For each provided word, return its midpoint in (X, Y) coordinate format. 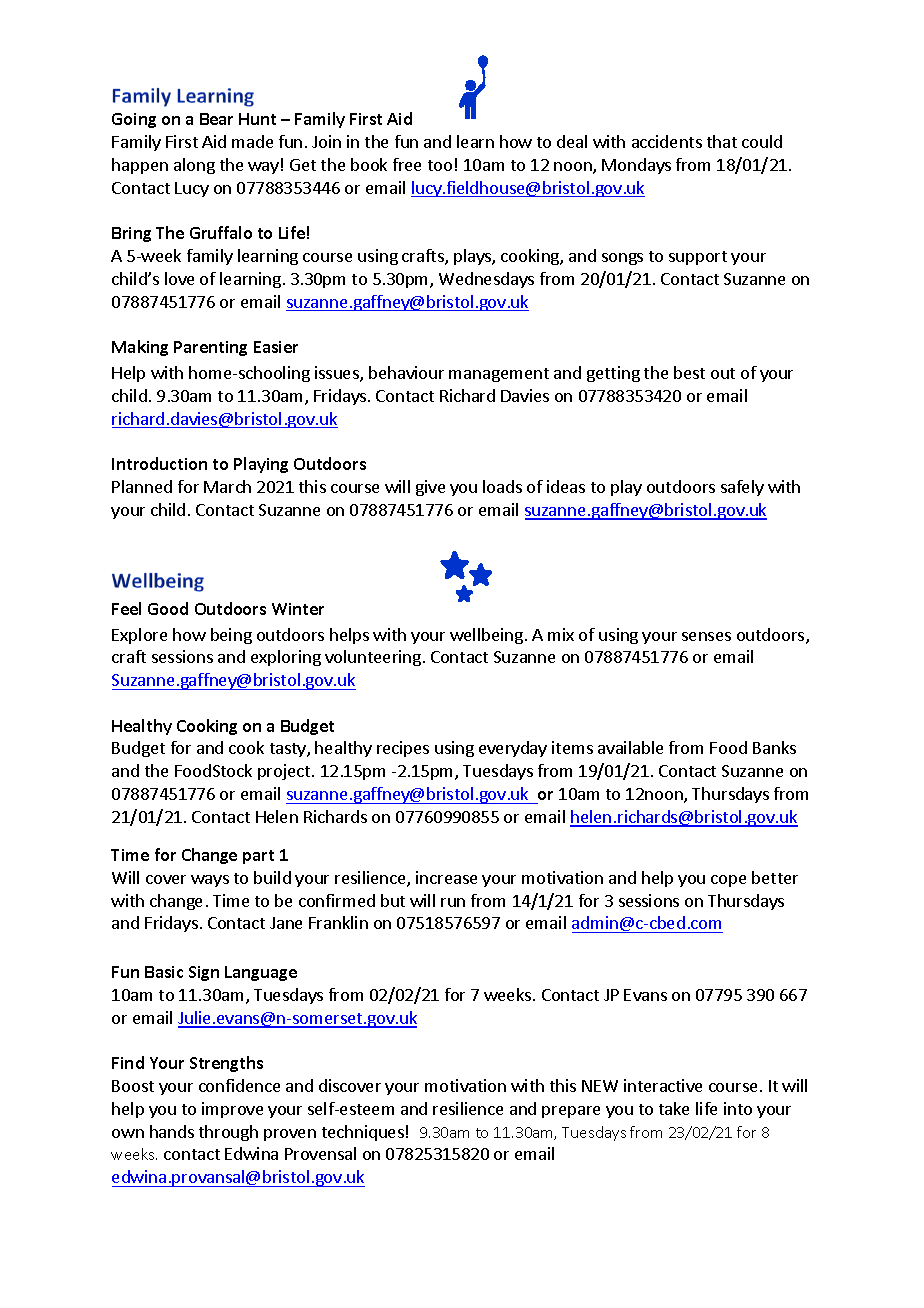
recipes (403, 749)
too (440, 165)
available (630, 747)
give (430, 488)
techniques (363, 1133)
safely (742, 488)
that (722, 141)
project (285, 772)
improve (232, 1110)
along (194, 166)
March (227, 486)
